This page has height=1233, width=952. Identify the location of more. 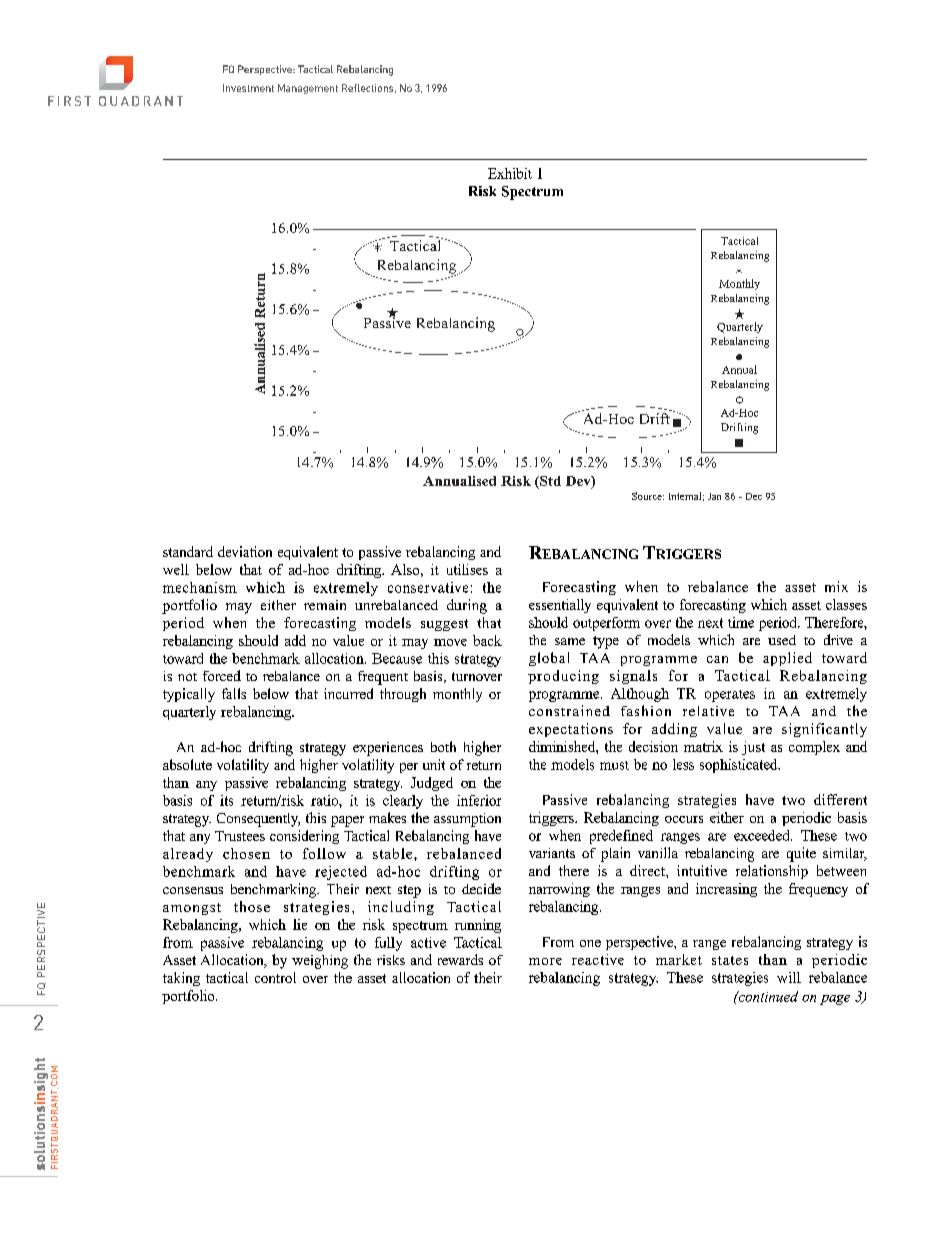
(545, 961).
